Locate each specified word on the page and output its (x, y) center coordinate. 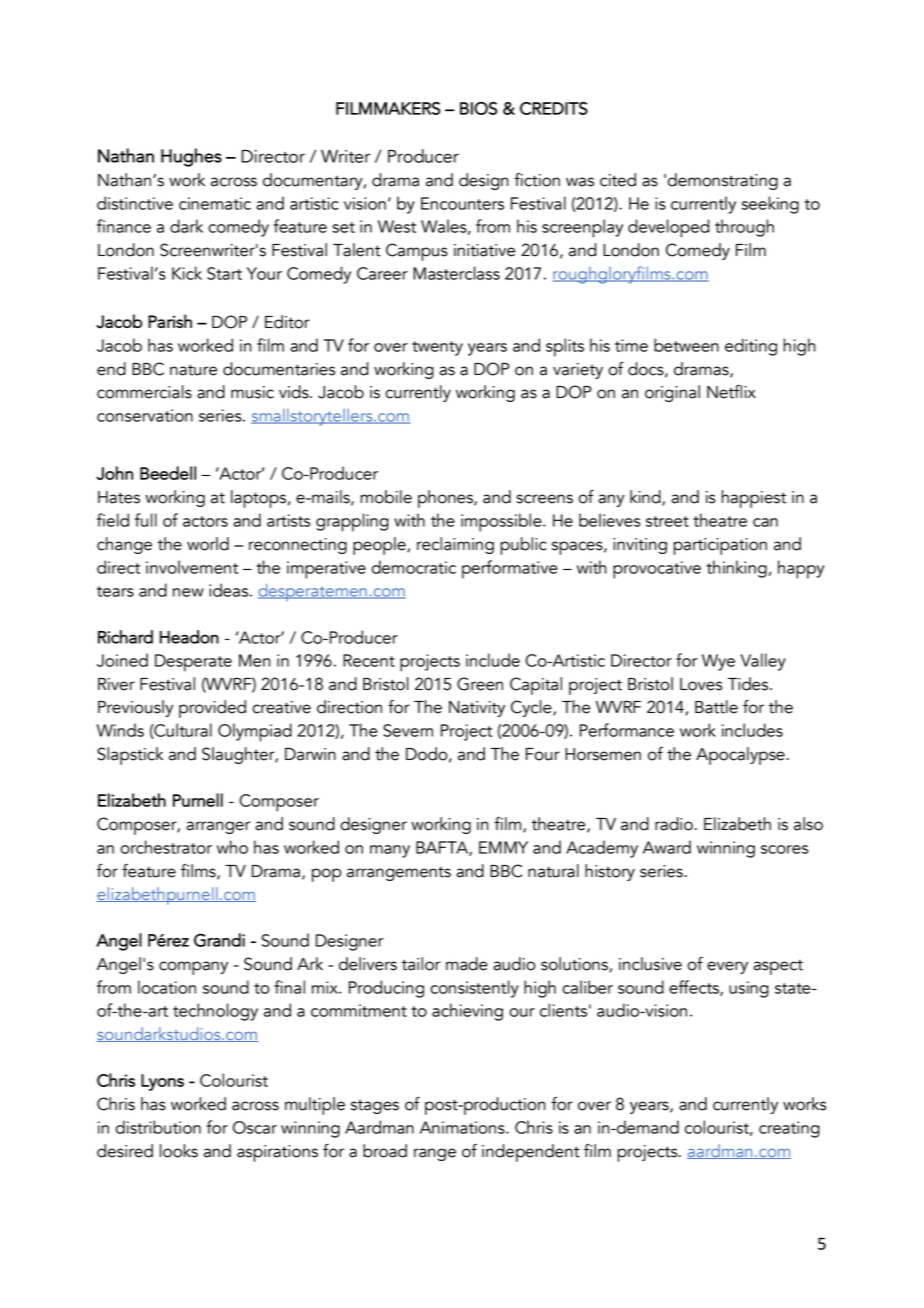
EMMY (503, 847)
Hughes (191, 157)
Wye (718, 662)
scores (784, 849)
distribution (158, 1127)
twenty (437, 348)
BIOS (478, 108)
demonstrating (722, 181)
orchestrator (166, 847)
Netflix (731, 392)
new (188, 592)
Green (480, 684)
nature (193, 370)
